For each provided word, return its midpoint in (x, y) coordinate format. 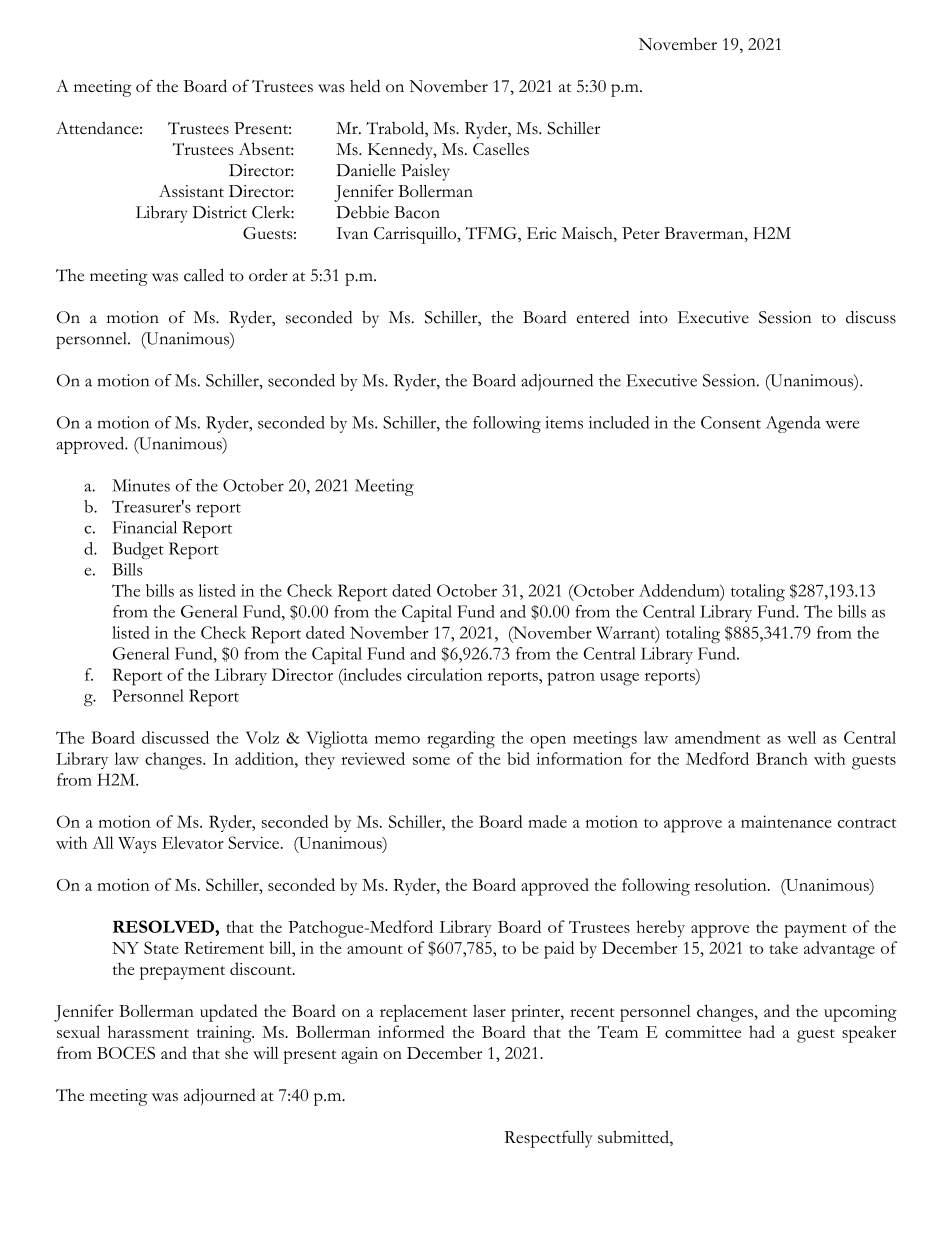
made (547, 821)
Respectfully (548, 1139)
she (236, 1052)
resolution (732, 884)
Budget (138, 550)
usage (619, 679)
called (204, 275)
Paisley (425, 172)
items (564, 422)
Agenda (793, 424)
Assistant (191, 191)
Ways (137, 845)
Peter (641, 233)
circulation (445, 674)
